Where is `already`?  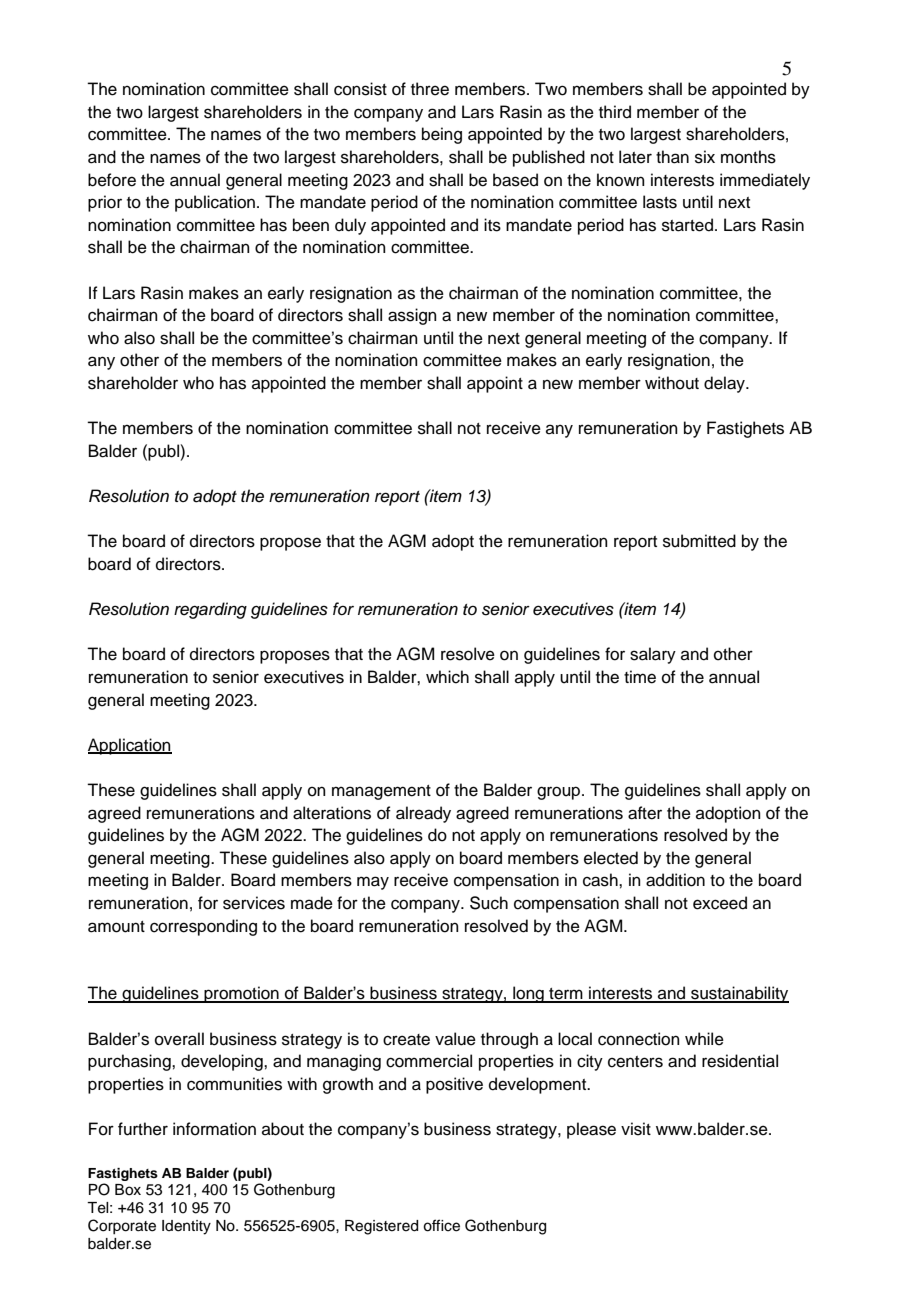 already is located at coordinates (423, 814).
